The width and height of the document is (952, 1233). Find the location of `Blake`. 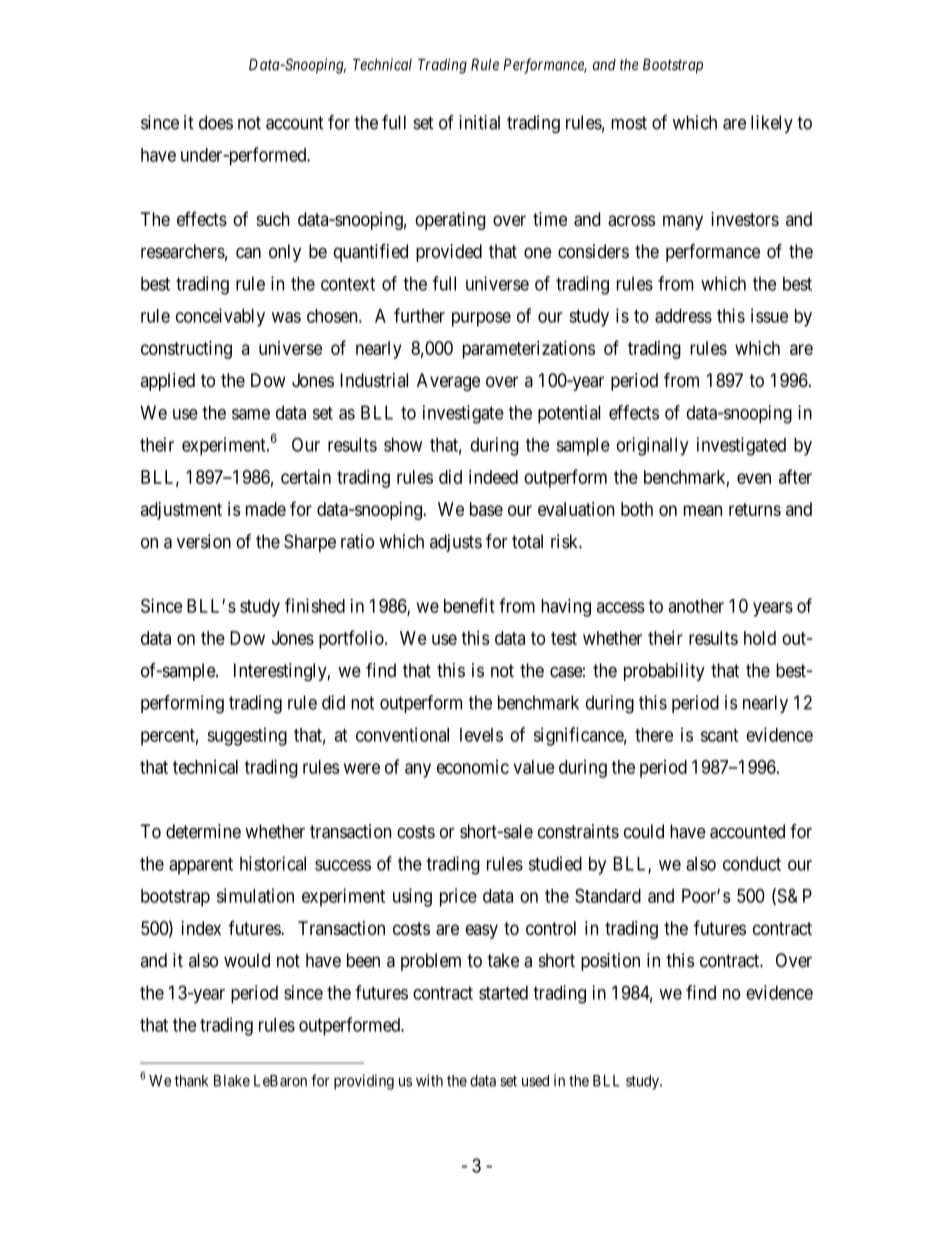

Blake is located at coordinates (232, 1081).
